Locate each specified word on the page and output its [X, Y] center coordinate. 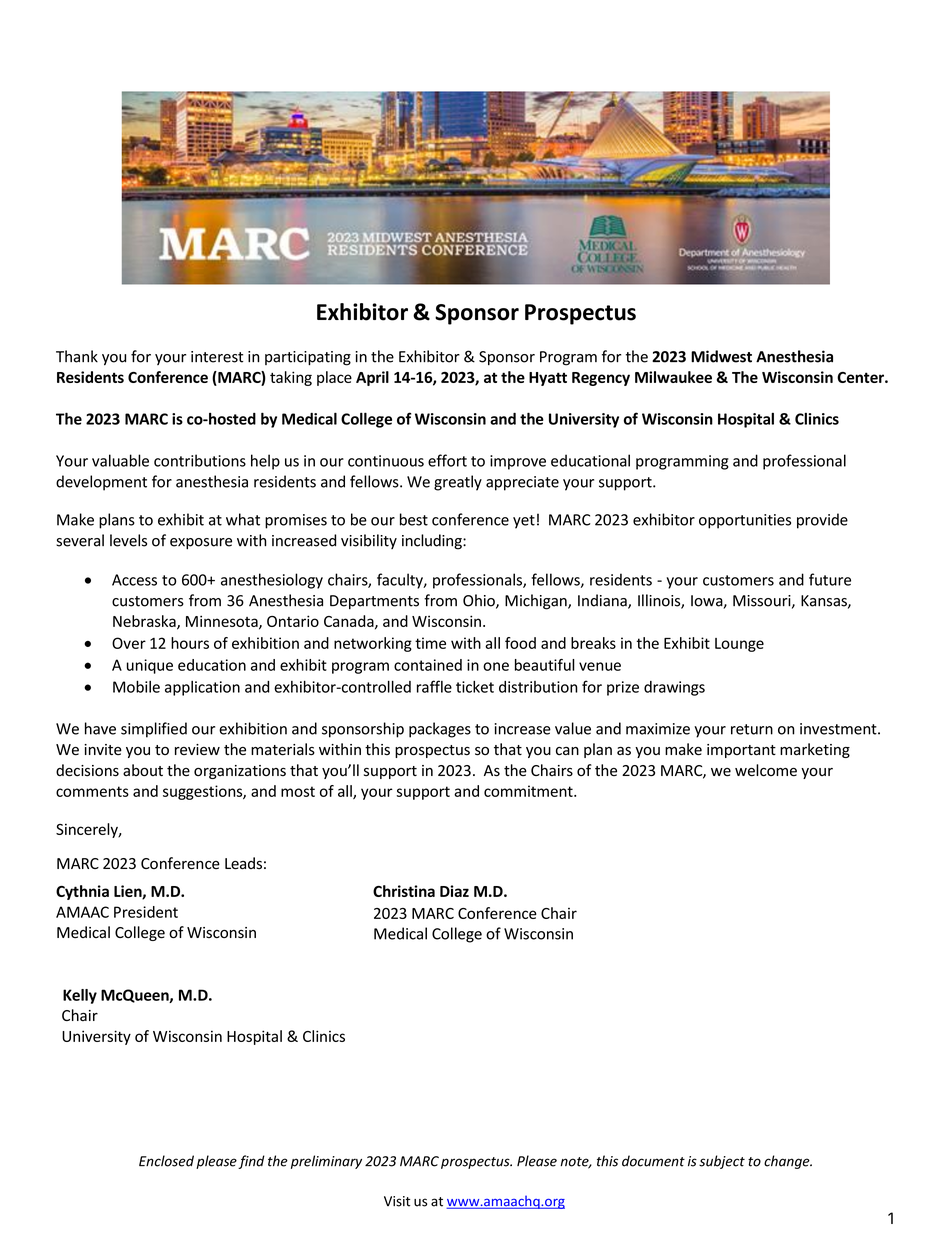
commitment [529, 791]
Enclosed [166, 1161]
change [788, 1162]
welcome [766, 770]
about [143, 770]
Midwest [721, 356]
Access [134, 580]
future [830, 579]
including [433, 542]
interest [217, 357]
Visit [397, 1201]
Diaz [454, 891]
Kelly [80, 996]
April [372, 378]
